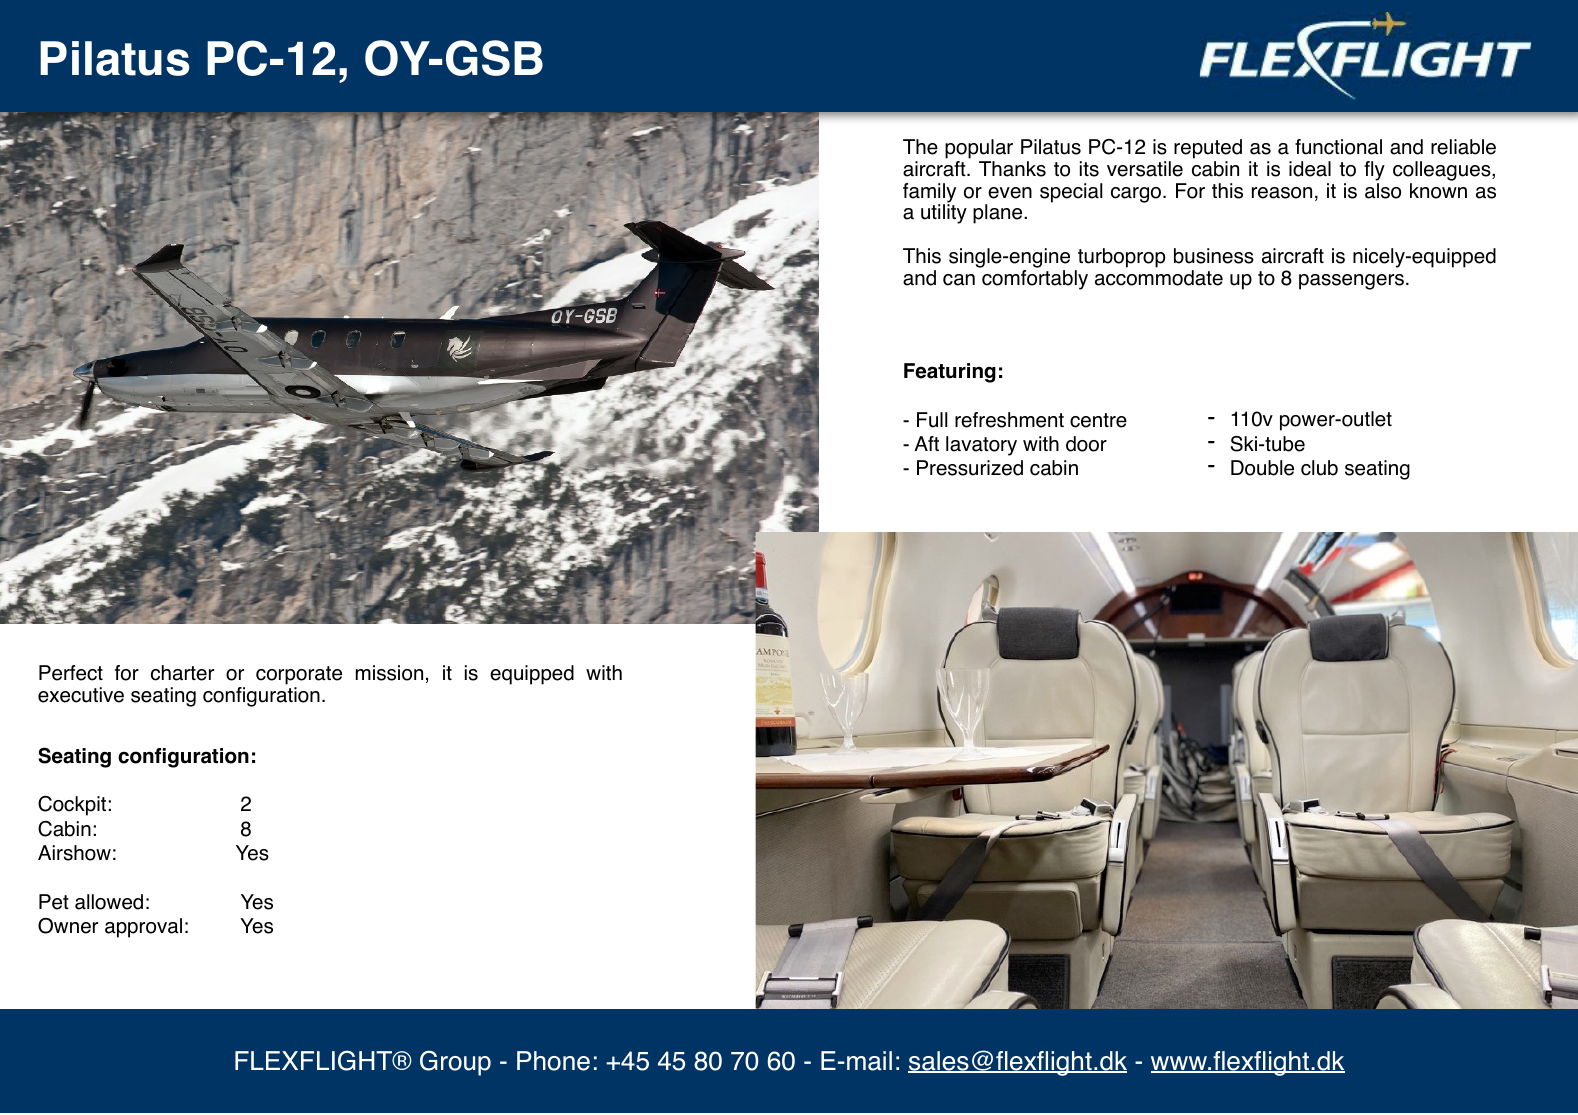  I want to click on club, so click(1319, 468).
